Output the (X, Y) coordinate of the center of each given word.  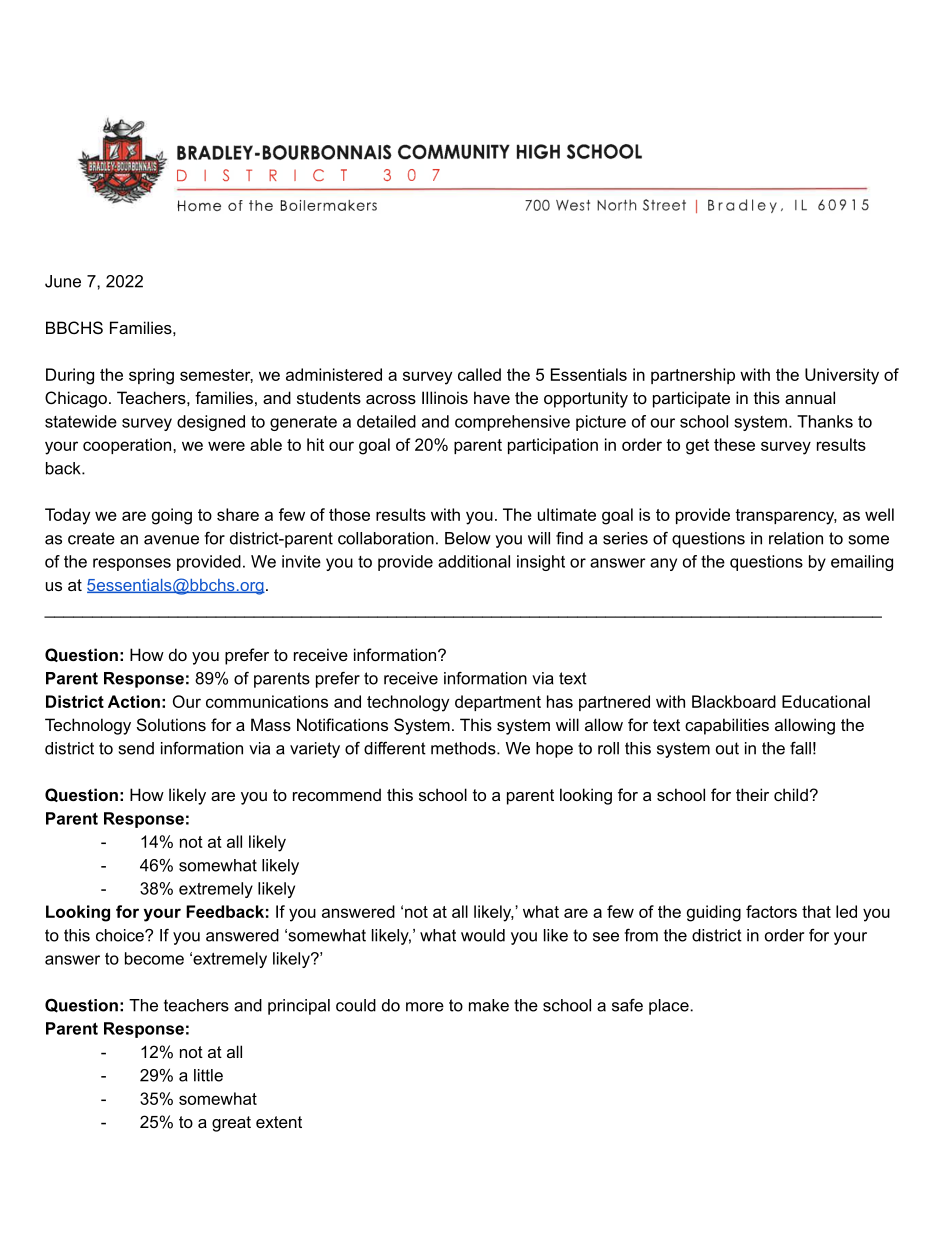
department (498, 703)
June (63, 281)
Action (134, 701)
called (479, 374)
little (208, 1075)
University (842, 376)
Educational (826, 701)
